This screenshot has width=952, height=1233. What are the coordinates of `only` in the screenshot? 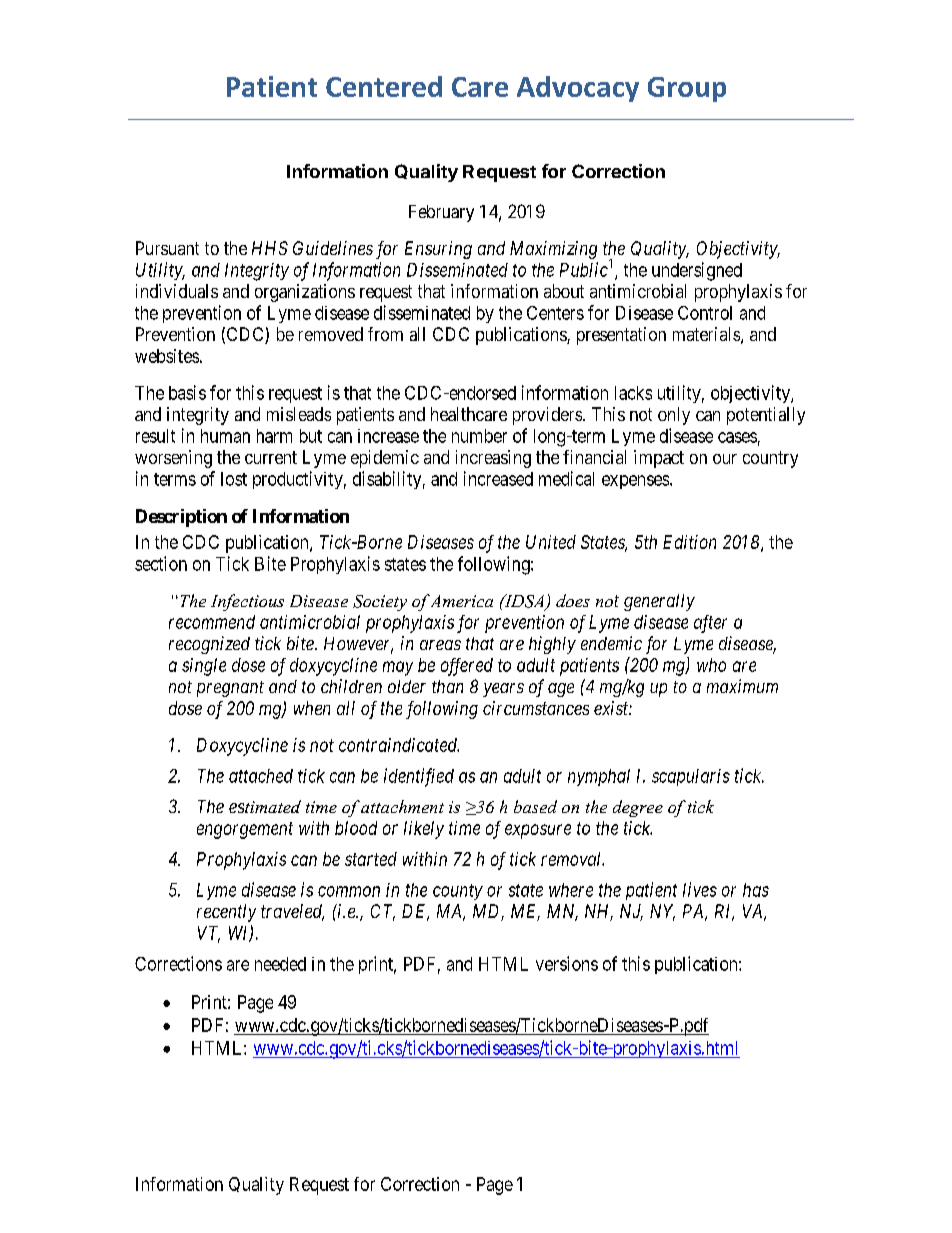 It's located at (674, 416).
